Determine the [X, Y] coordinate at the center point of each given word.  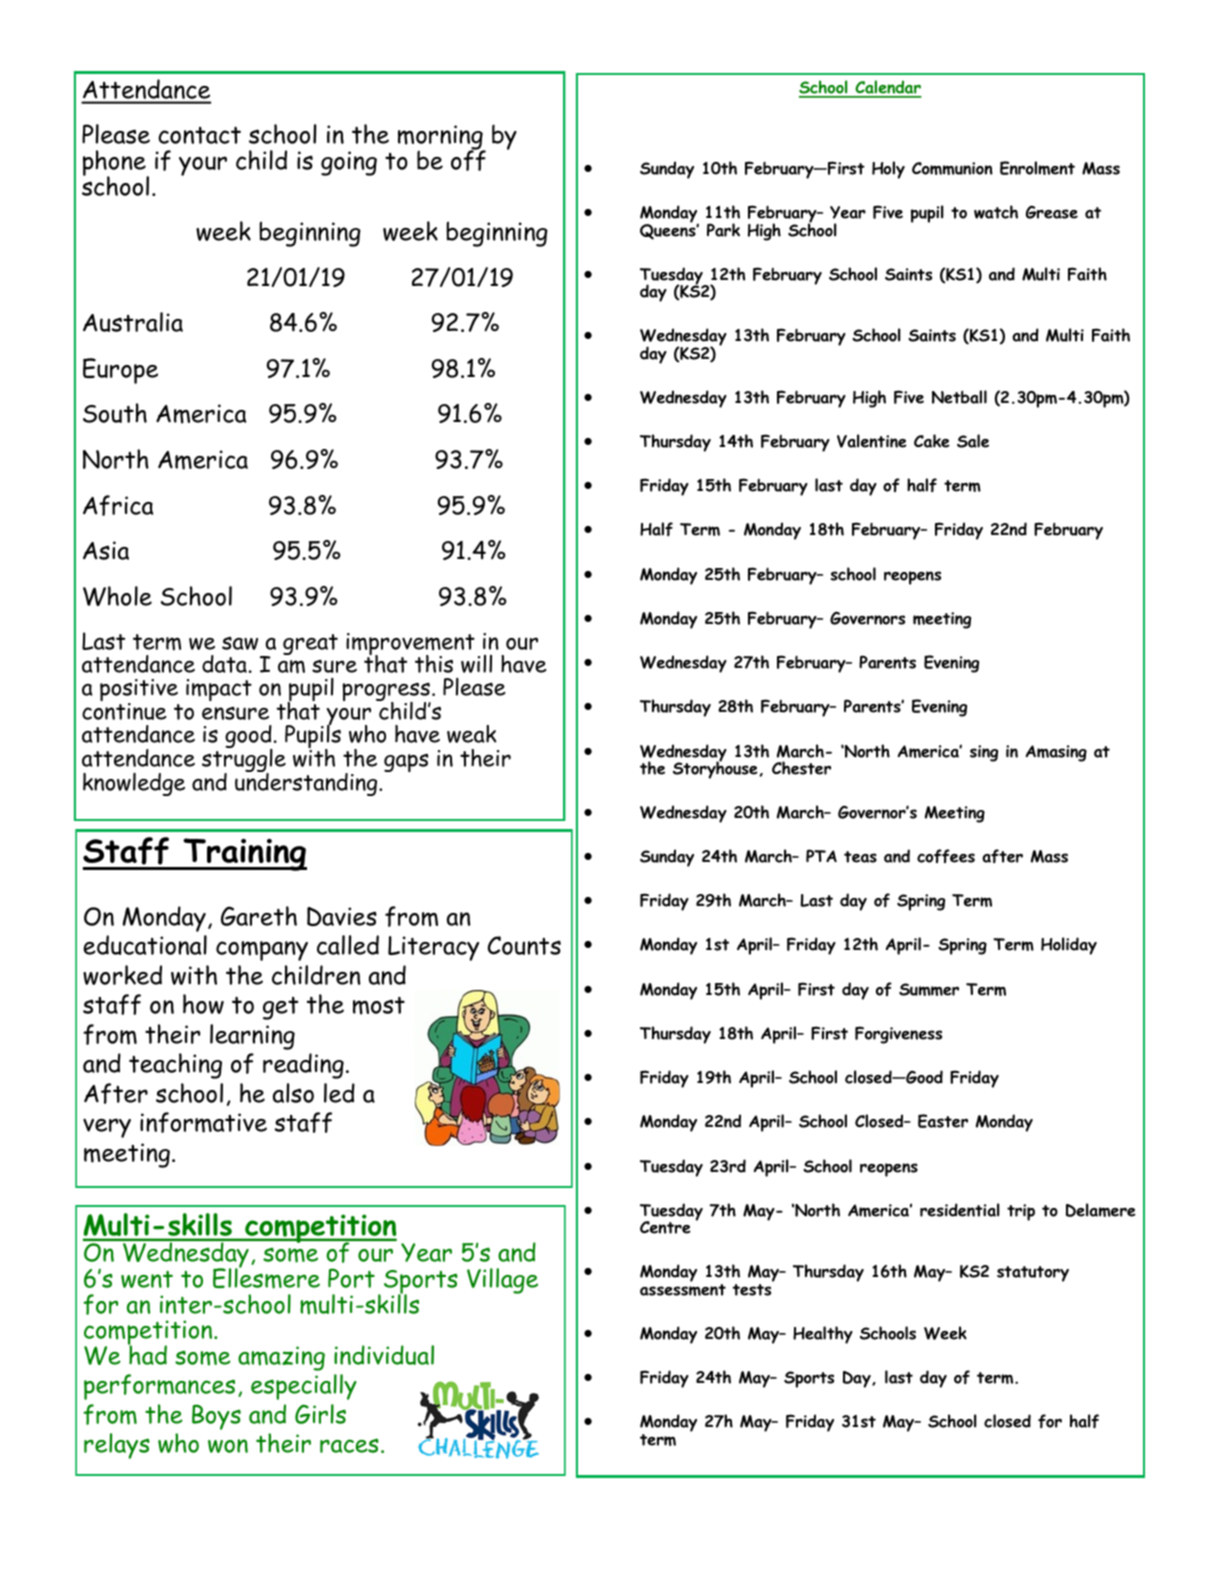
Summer [929, 989]
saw [240, 643]
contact [199, 135]
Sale [973, 441]
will [476, 664]
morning [441, 139]
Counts [524, 945]
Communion [952, 168]
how [203, 1004]
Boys [216, 1417]
